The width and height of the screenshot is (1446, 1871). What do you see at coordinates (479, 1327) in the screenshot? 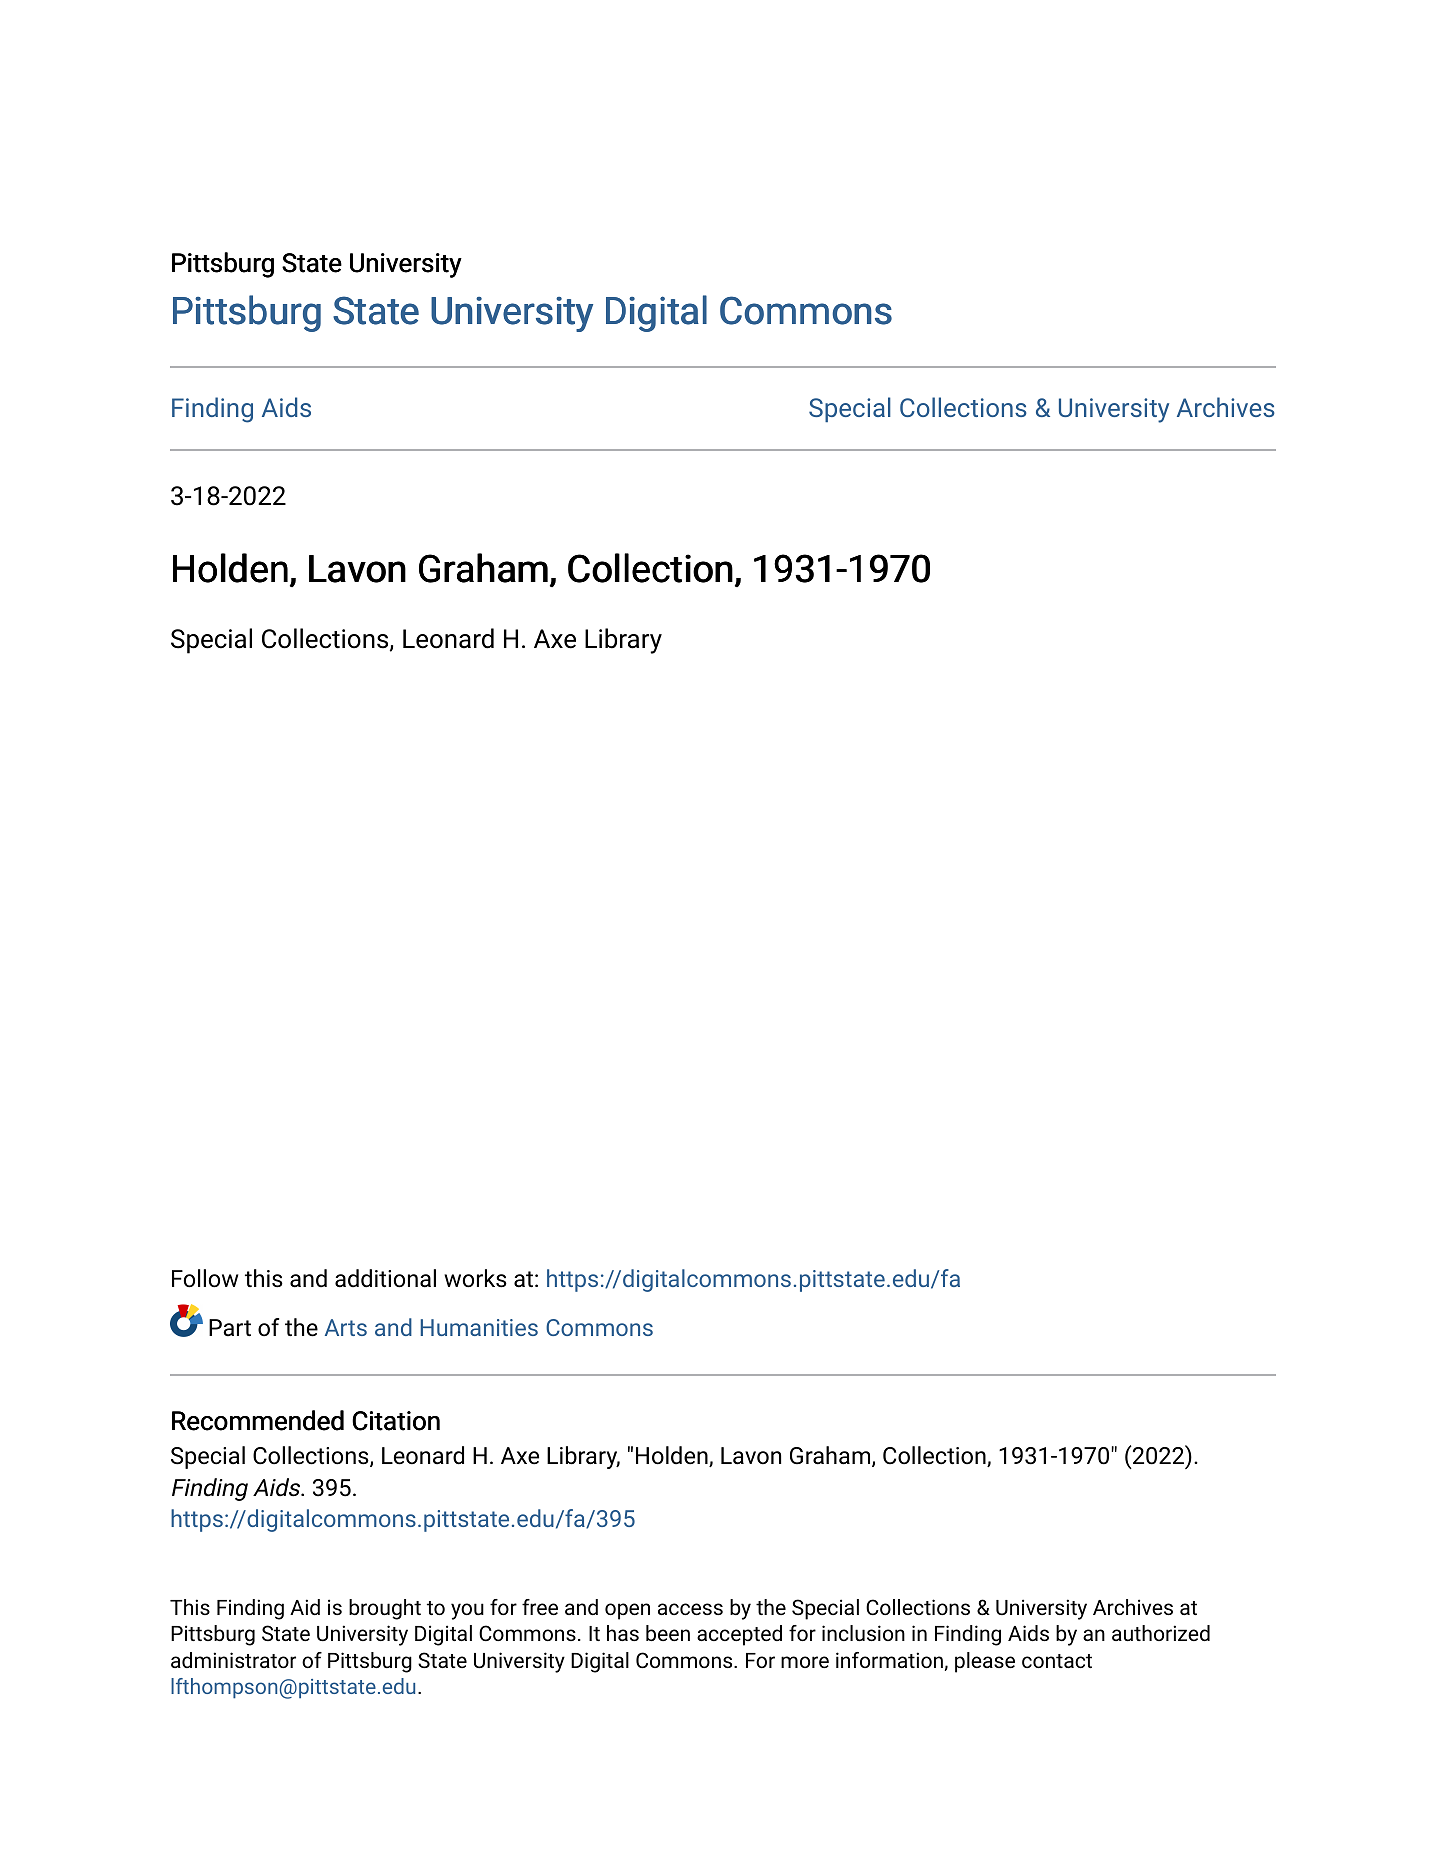
I see `Humanities` at bounding box center [479, 1327].
